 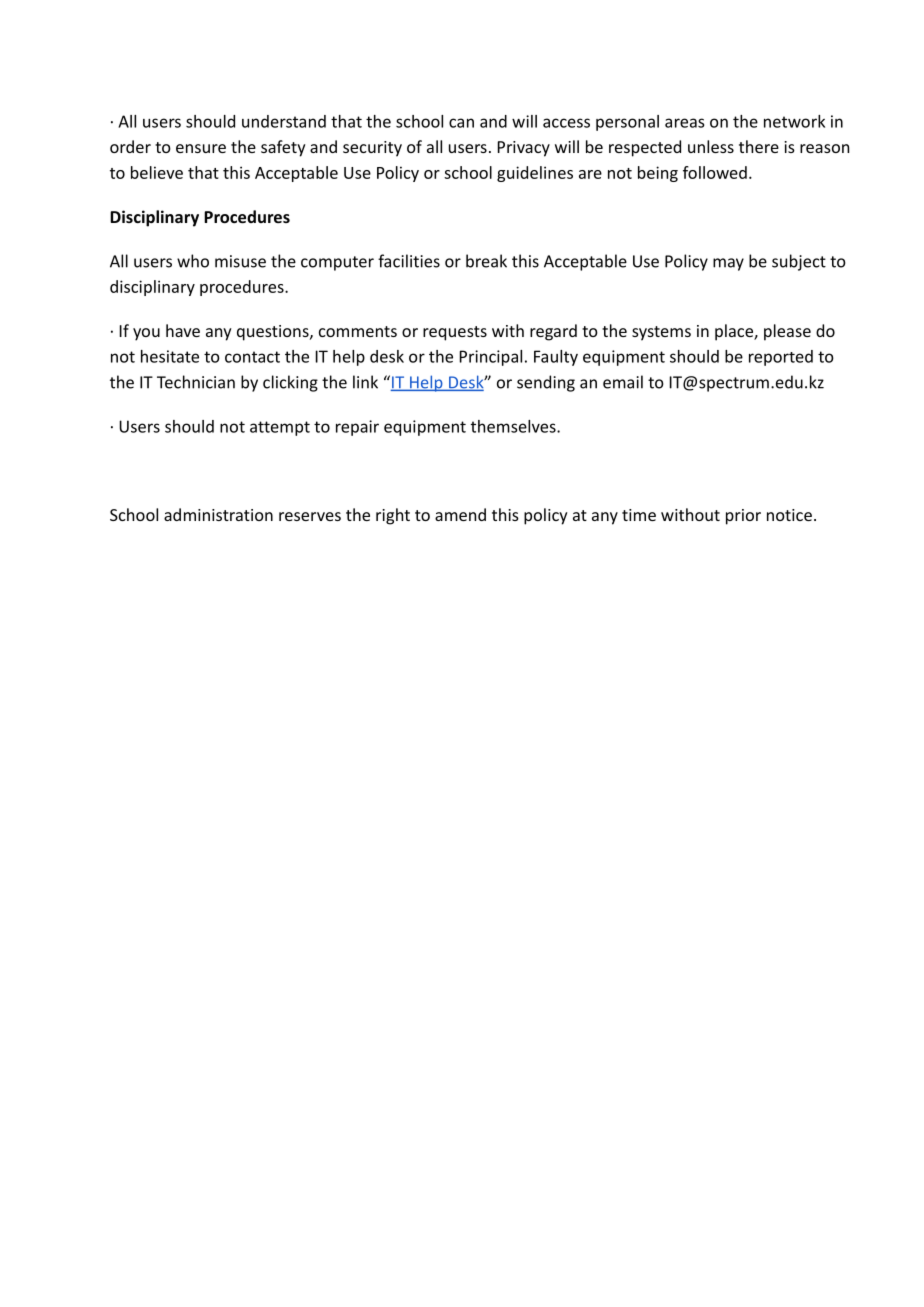 I want to click on have, so click(x=183, y=330).
